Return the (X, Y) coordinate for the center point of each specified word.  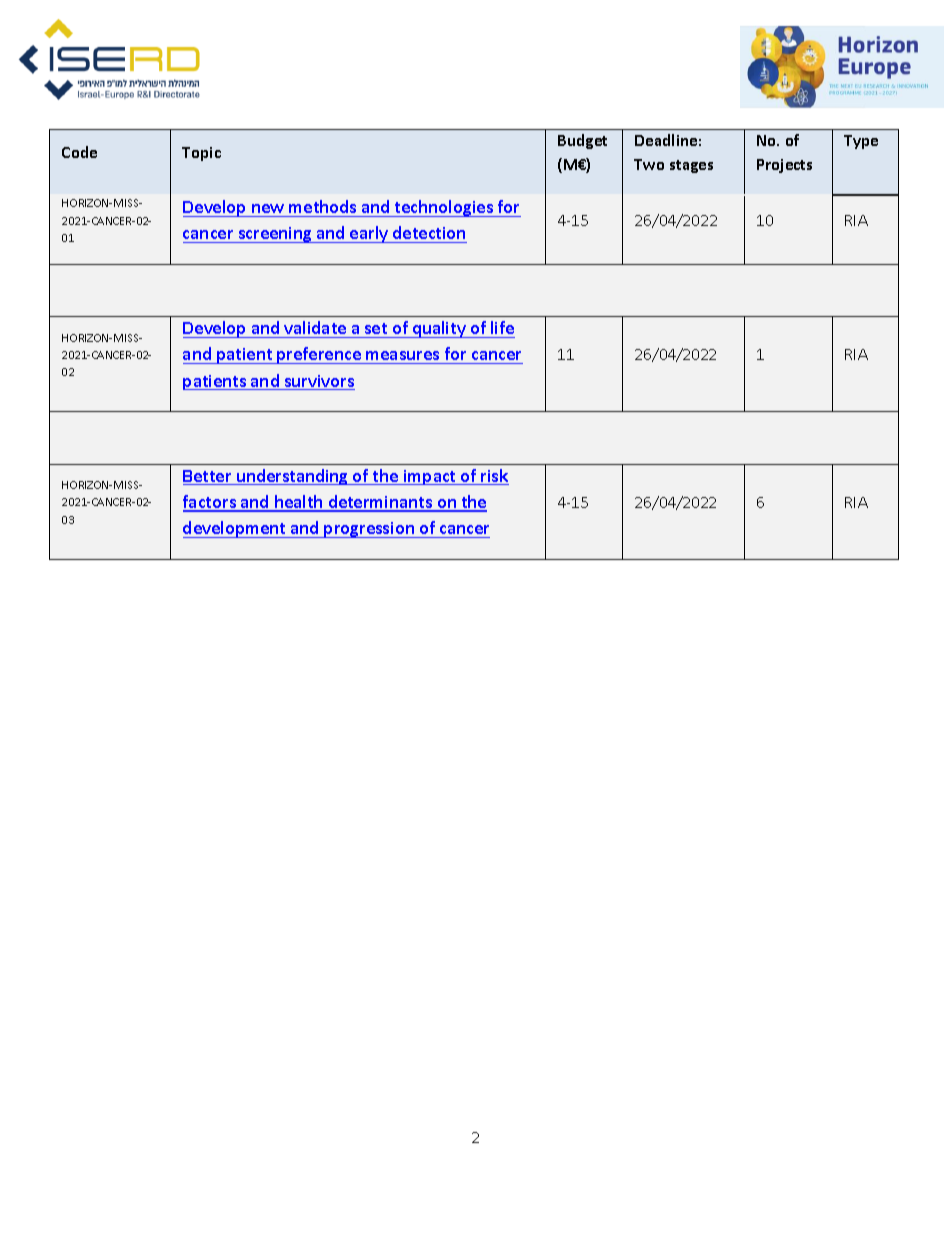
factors (211, 503)
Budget (582, 141)
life (502, 327)
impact (430, 477)
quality (439, 329)
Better (208, 477)
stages (691, 166)
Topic (201, 154)
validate (315, 327)
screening (275, 235)
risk (494, 477)
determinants (380, 503)
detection (429, 234)
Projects (784, 166)
